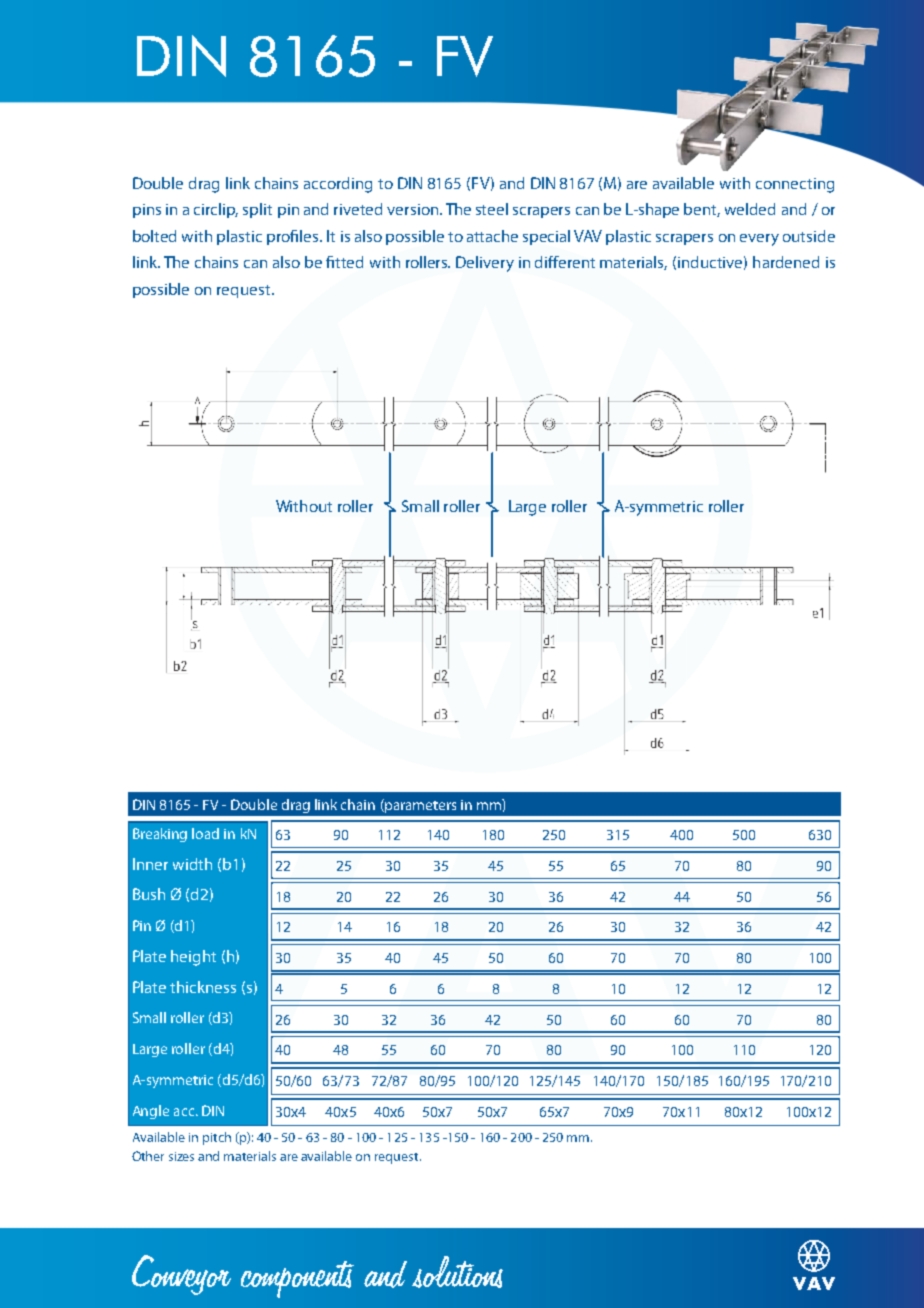 This page has width=924, height=1308. I want to click on every, so click(759, 240).
